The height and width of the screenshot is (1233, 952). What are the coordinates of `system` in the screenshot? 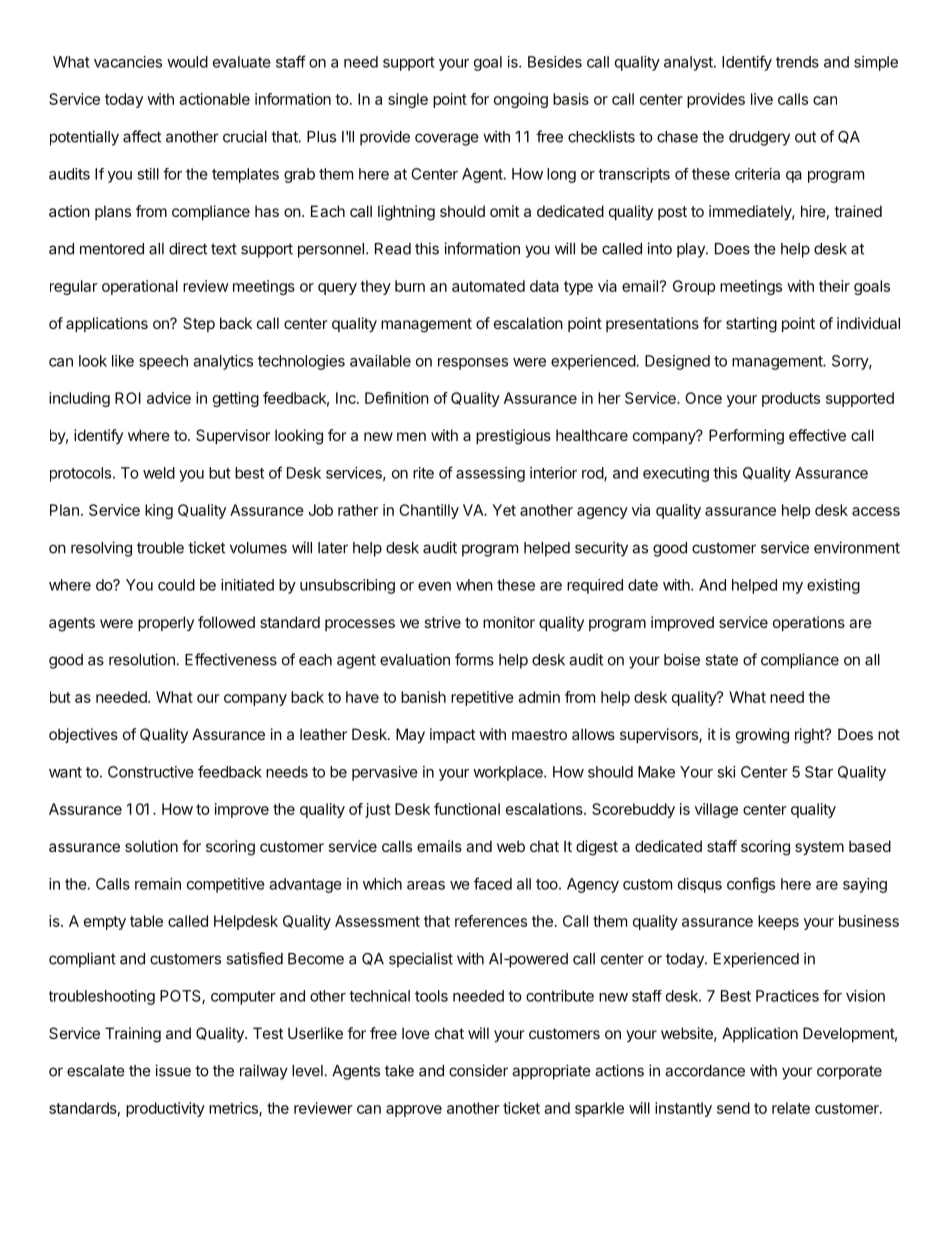 It's located at (819, 848).
